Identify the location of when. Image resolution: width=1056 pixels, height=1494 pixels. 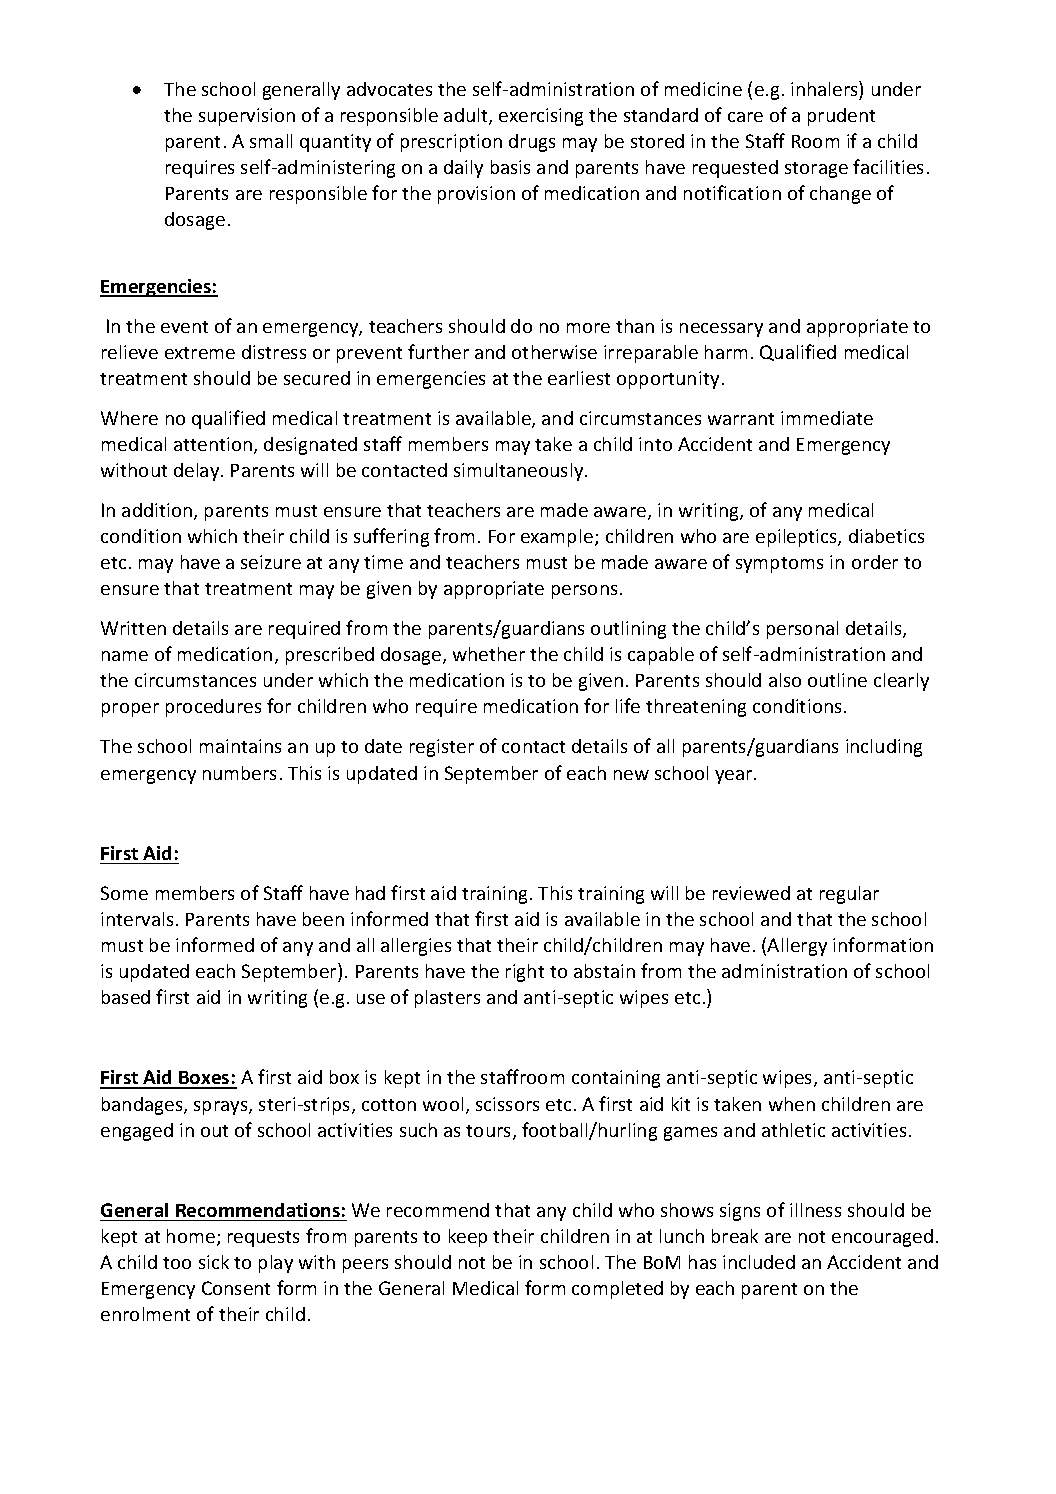
(792, 1104).
